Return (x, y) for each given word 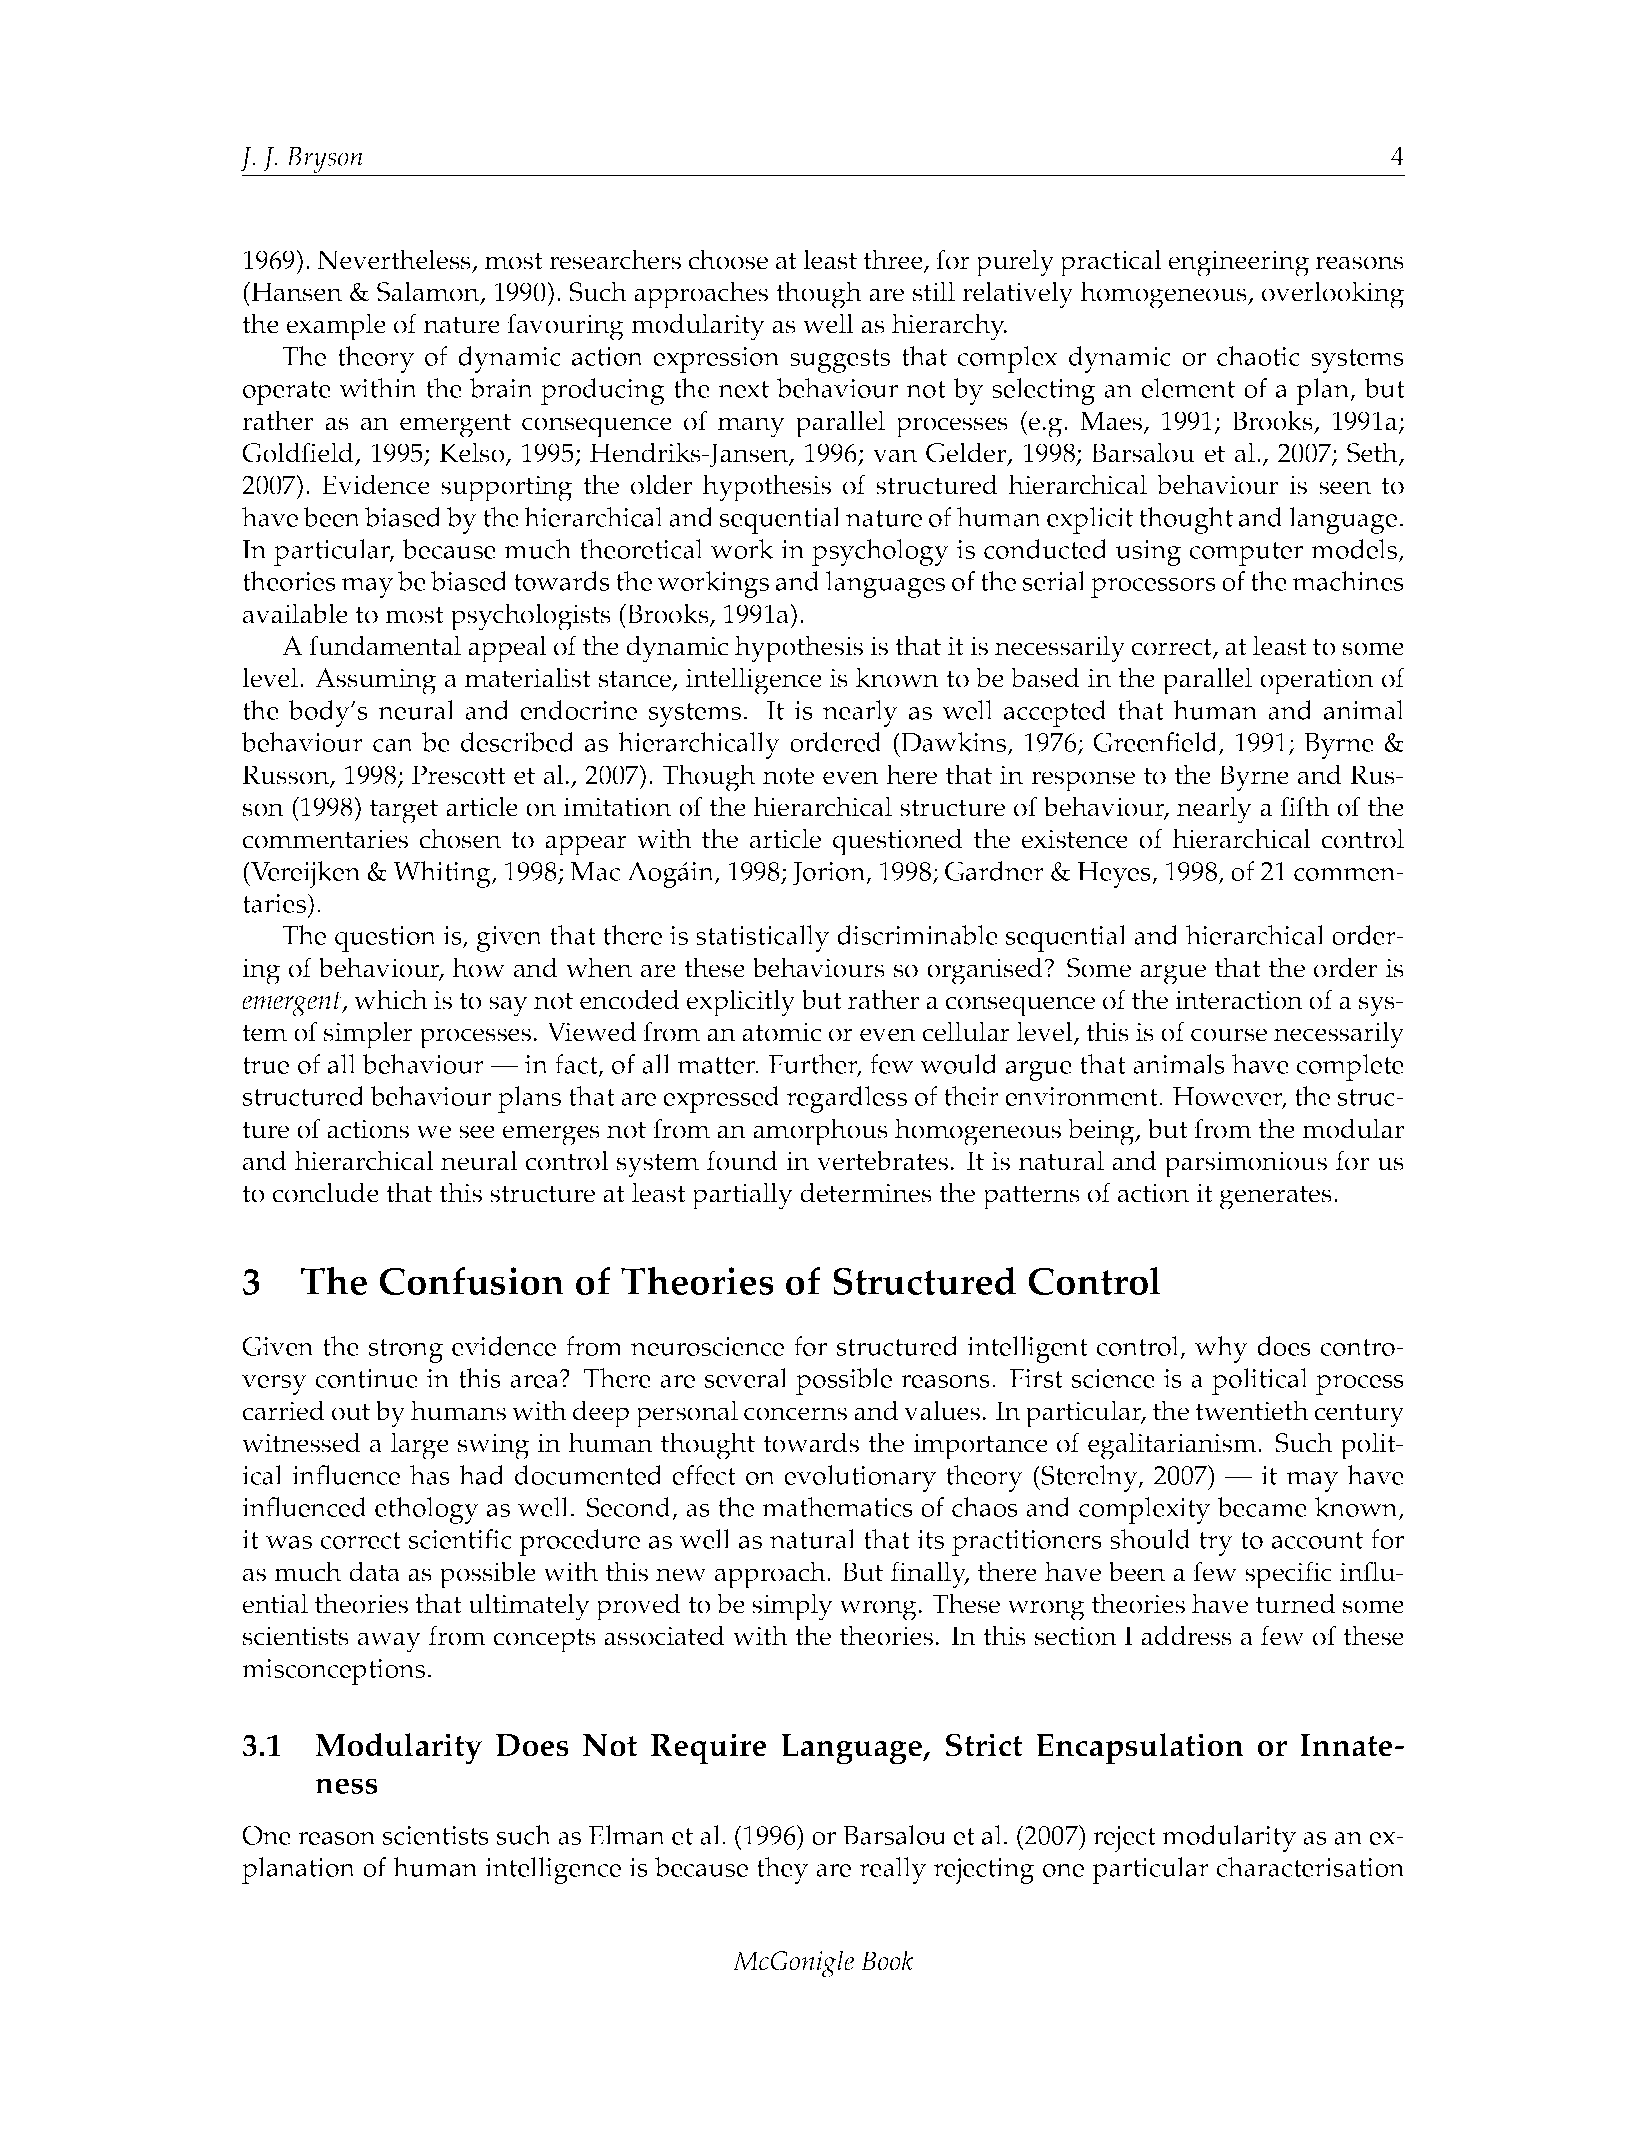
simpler (368, 1035)
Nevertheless (395, 260)
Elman (627, 1835)
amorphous (820, 1132)
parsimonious (1245, 1164)
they (782, 1870)
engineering (1238, 263)
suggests (840, 361)
